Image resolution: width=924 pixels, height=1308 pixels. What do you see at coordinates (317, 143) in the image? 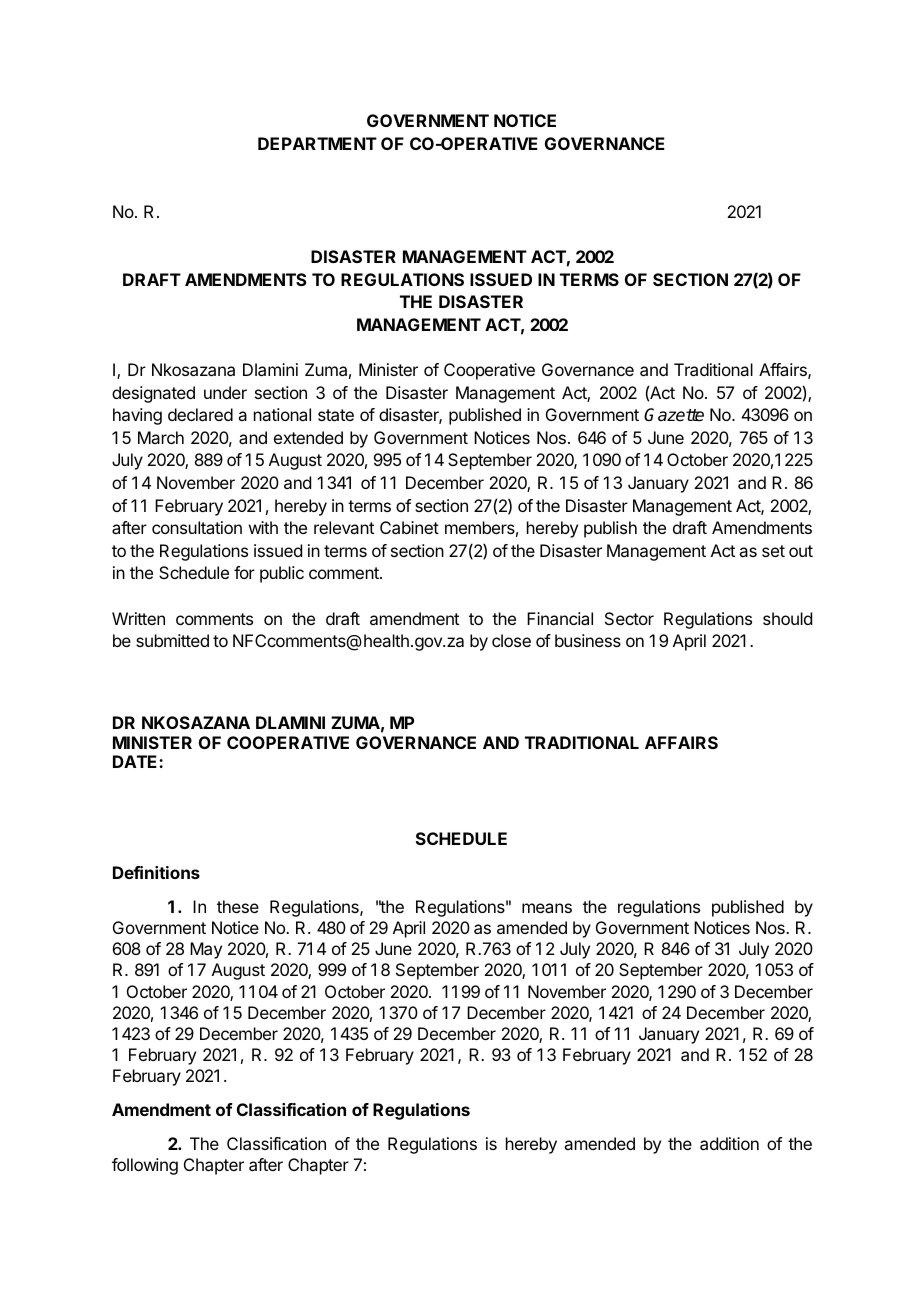
I see `DEPARTMENT` at bounding box center [317, 143].
